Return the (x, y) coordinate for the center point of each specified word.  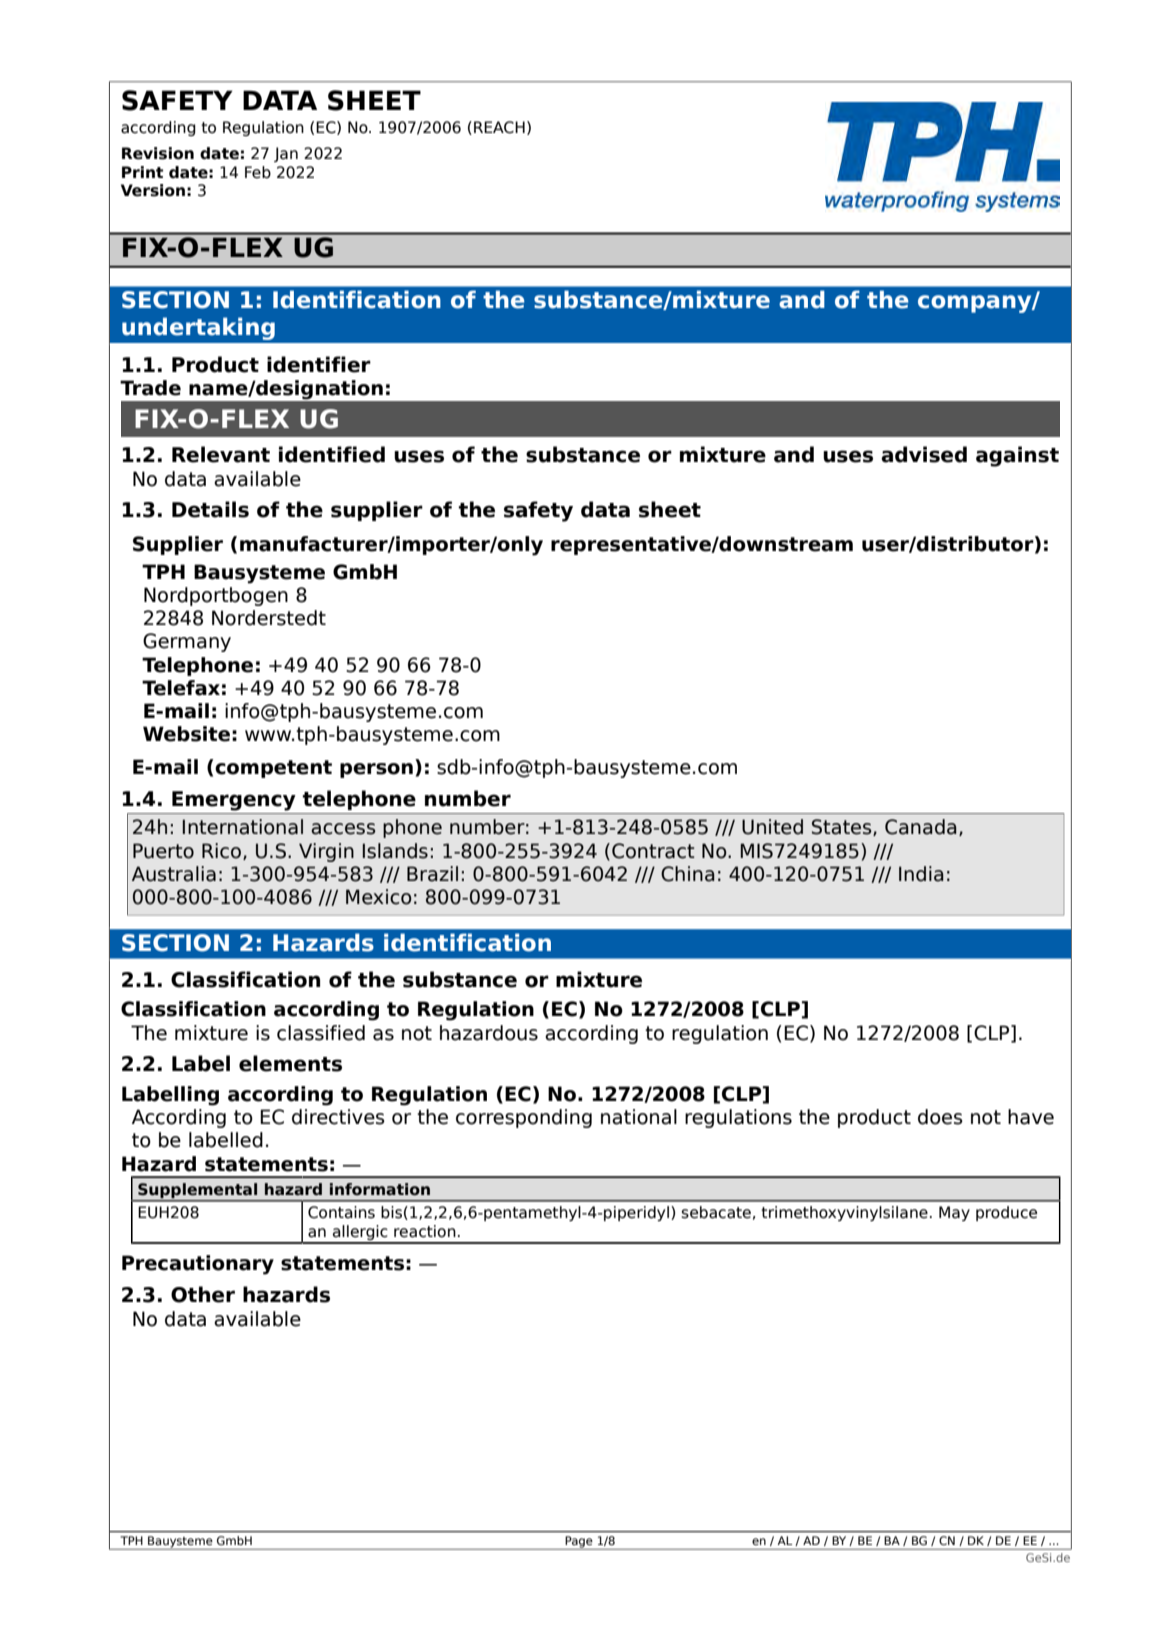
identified (332, 454)
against (1017, 456)
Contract (653, 851)
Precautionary (198, 1265)
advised (924, 454)
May (954, 1213)
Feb (258, 172)
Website (186, 734)
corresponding (524, 1118)
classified (321, 1033)
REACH (499, 127)
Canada (921, 827)
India (921, 874)
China (688, 874)
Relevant (221, 454)
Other (203, 1294)
